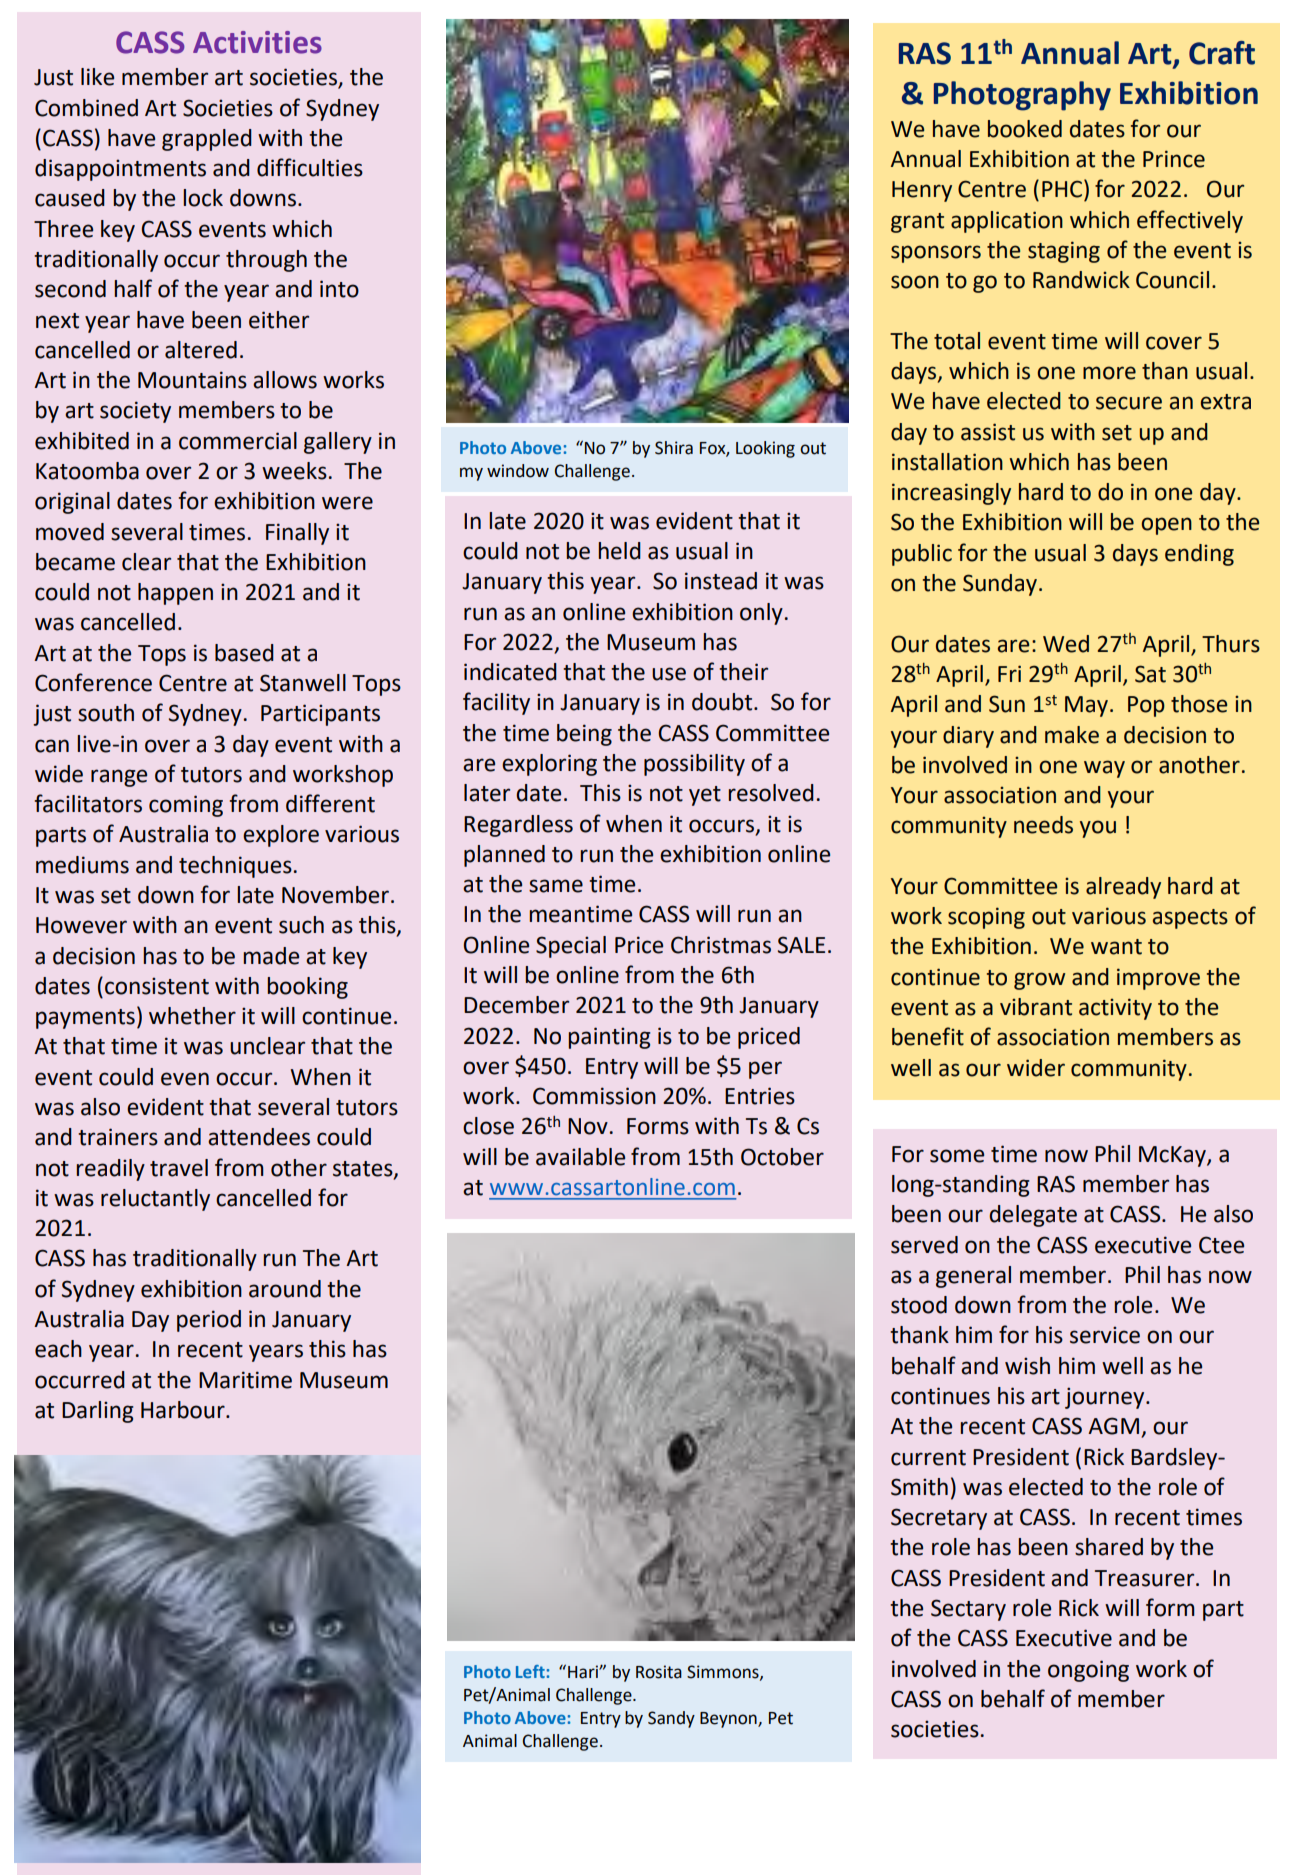 The height and width of the page is (1875, 1298). I want to click on whether, so click(192, 1016).
